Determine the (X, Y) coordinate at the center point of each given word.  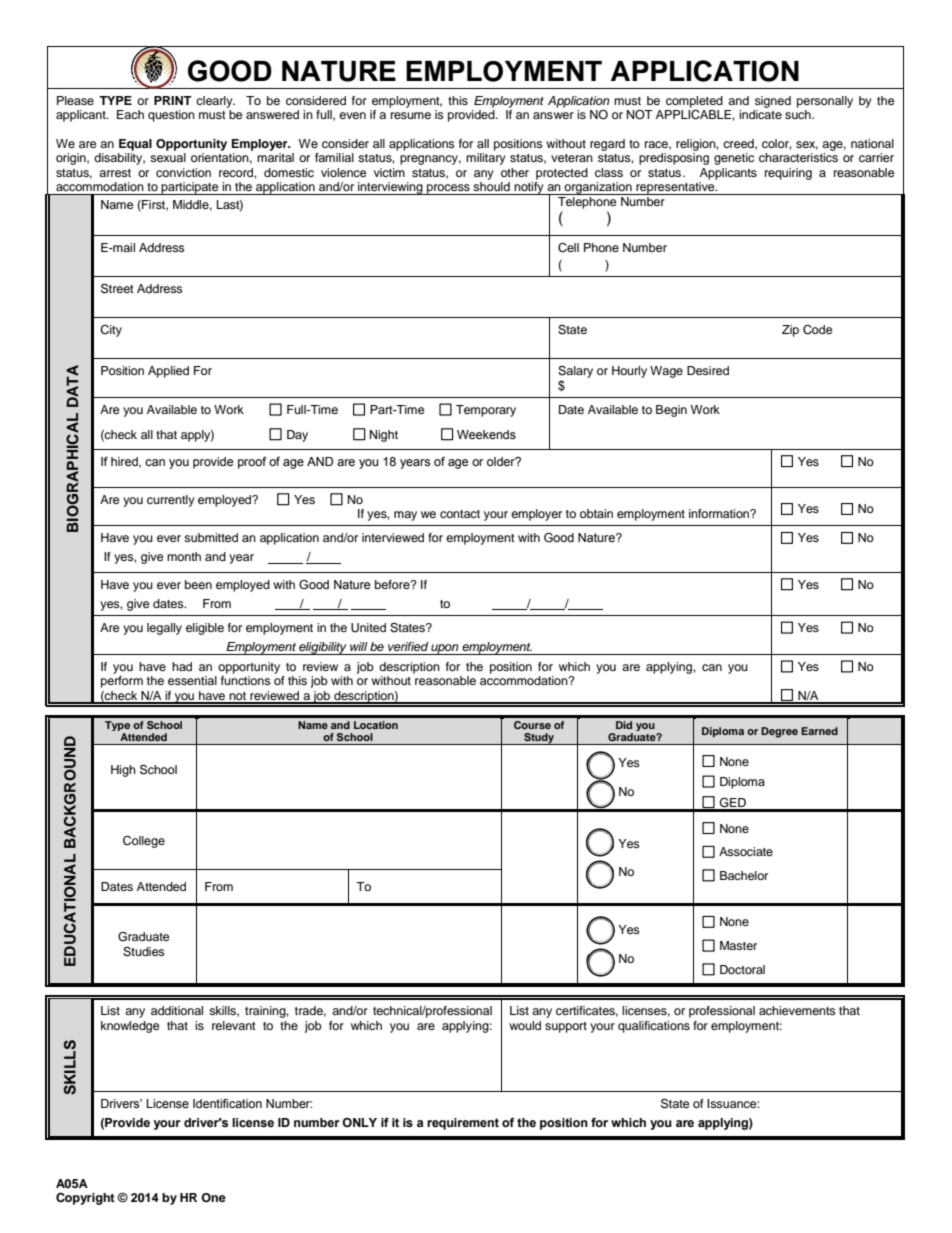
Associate (746, 851)
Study (539, 739)
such (799, 114)
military (486, 159)
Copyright (85, 1198)
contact (460, 514)
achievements (797, 1010)
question (171, 116)
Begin (671, 411)
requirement (463, 1124)
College (144, 842)
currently (171, 501)
